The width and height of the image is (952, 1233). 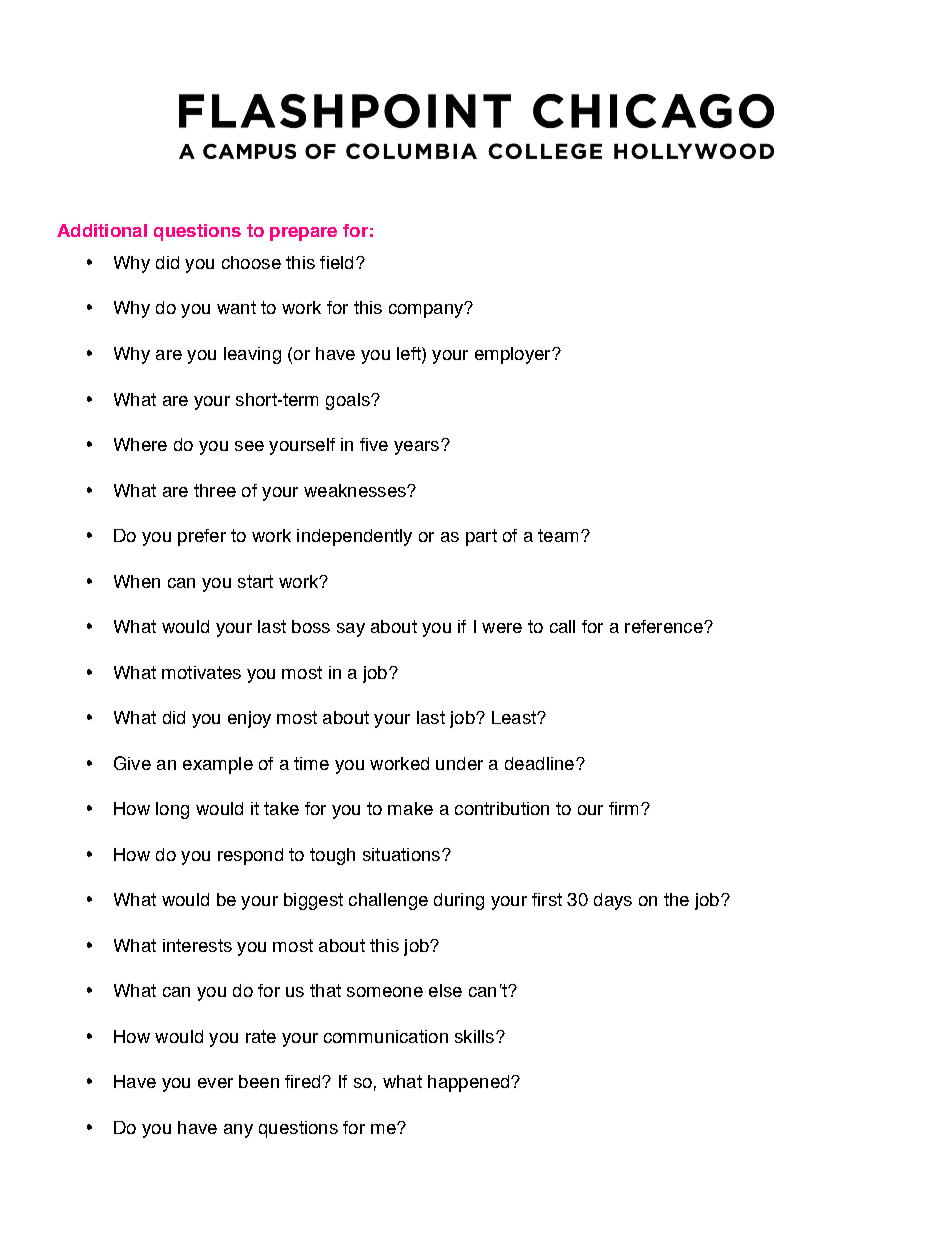 I want to click on make, so click(x=410, y=808).
